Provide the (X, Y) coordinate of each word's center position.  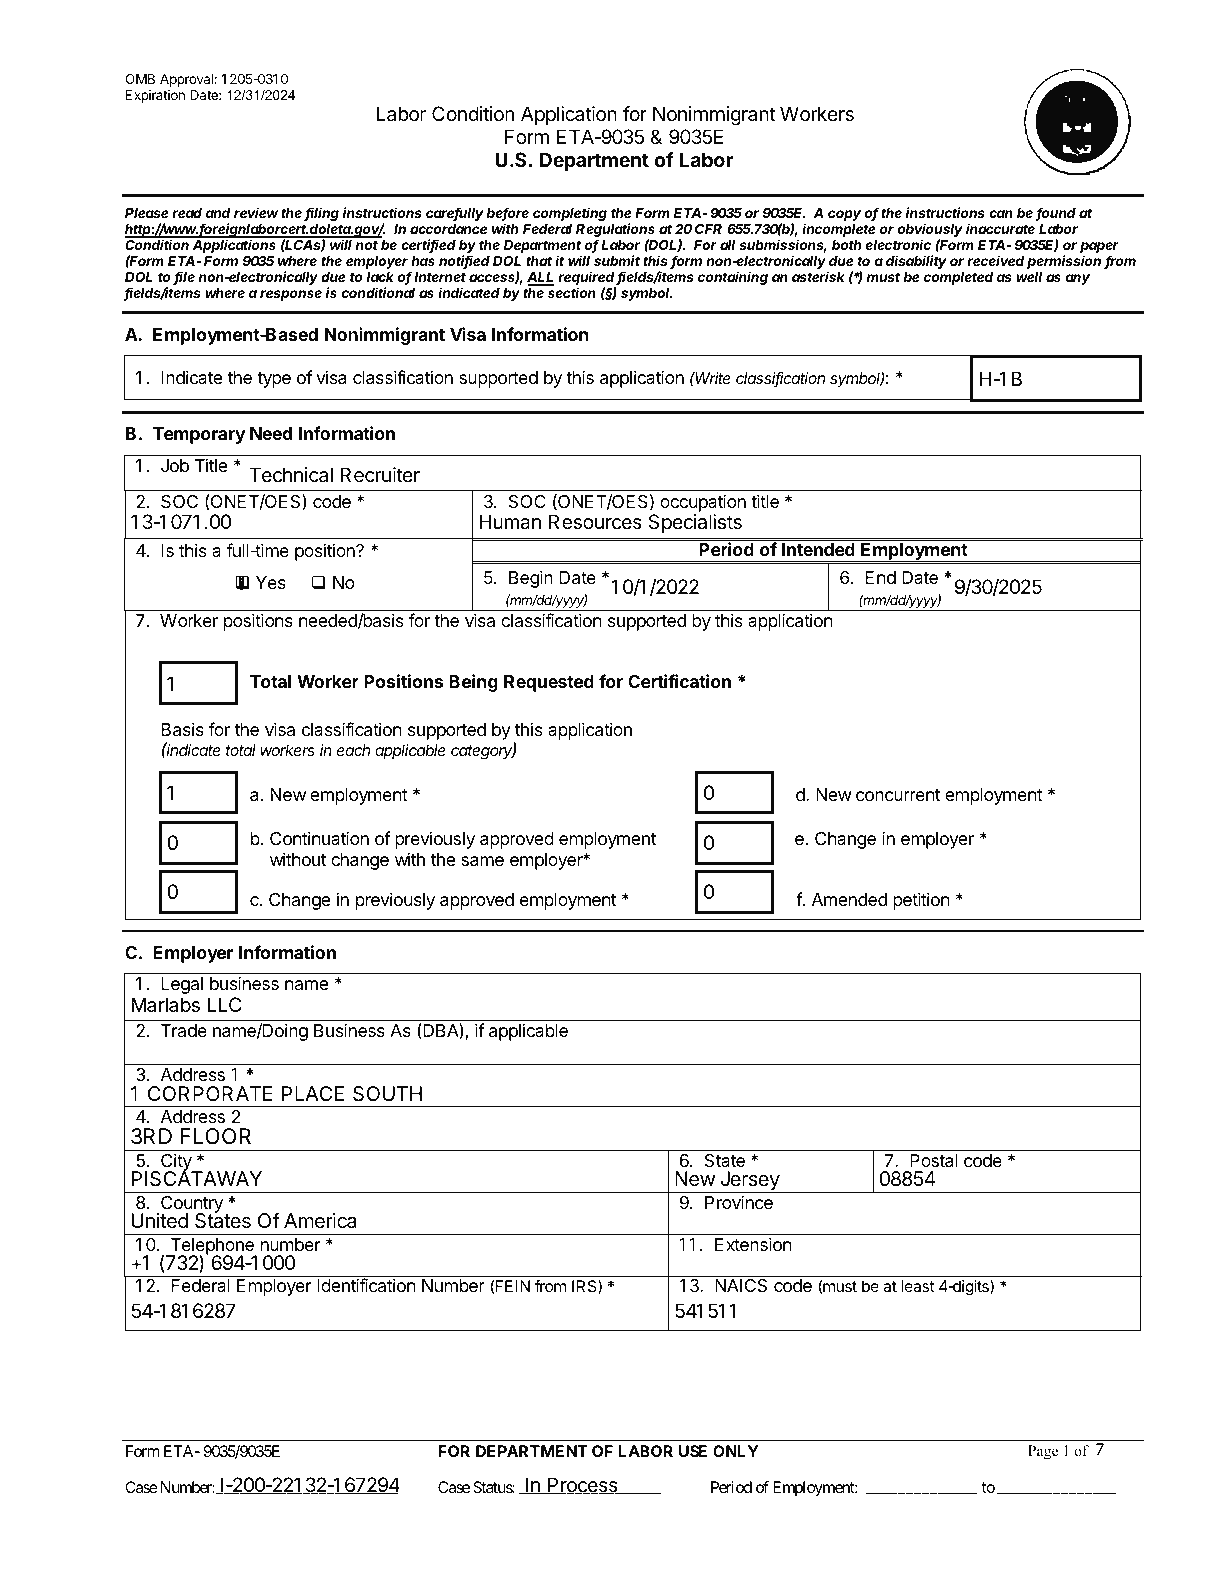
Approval (186, 80)
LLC (224, 1004)
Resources (595, 522)
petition (921, 901)
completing (570, 214)
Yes (271, 582)
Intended (818, 549)
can (1001, 214)
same (482, 861)
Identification (366, 1285)
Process (583, 1486)
